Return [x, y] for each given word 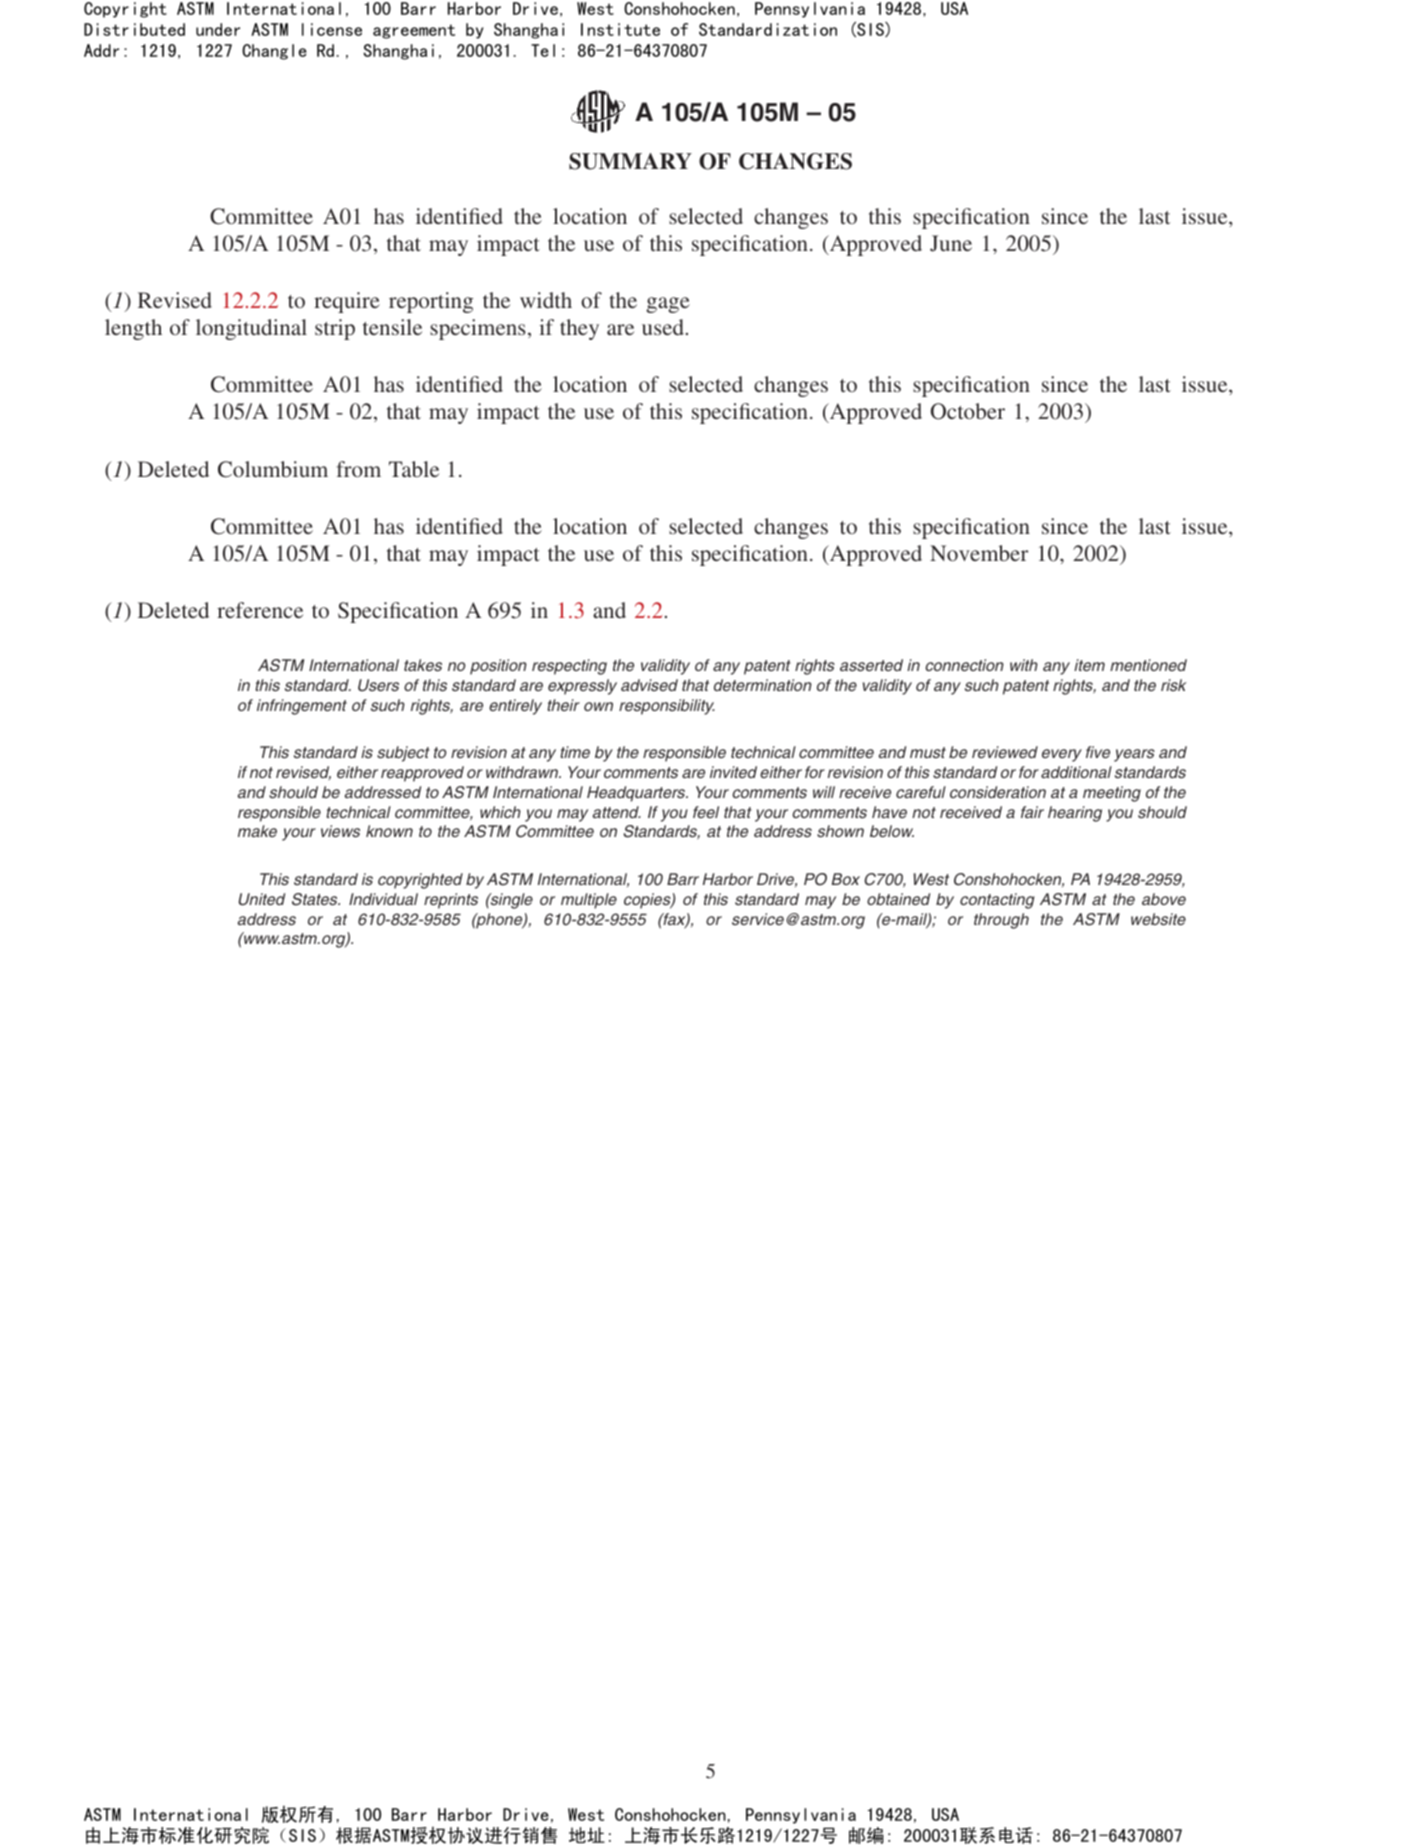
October [968, 411]
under [218, 29]
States [316, 899]
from [358, 469]
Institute [620, 29]
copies [648, 901]
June [951, 243]
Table [414, 469]
